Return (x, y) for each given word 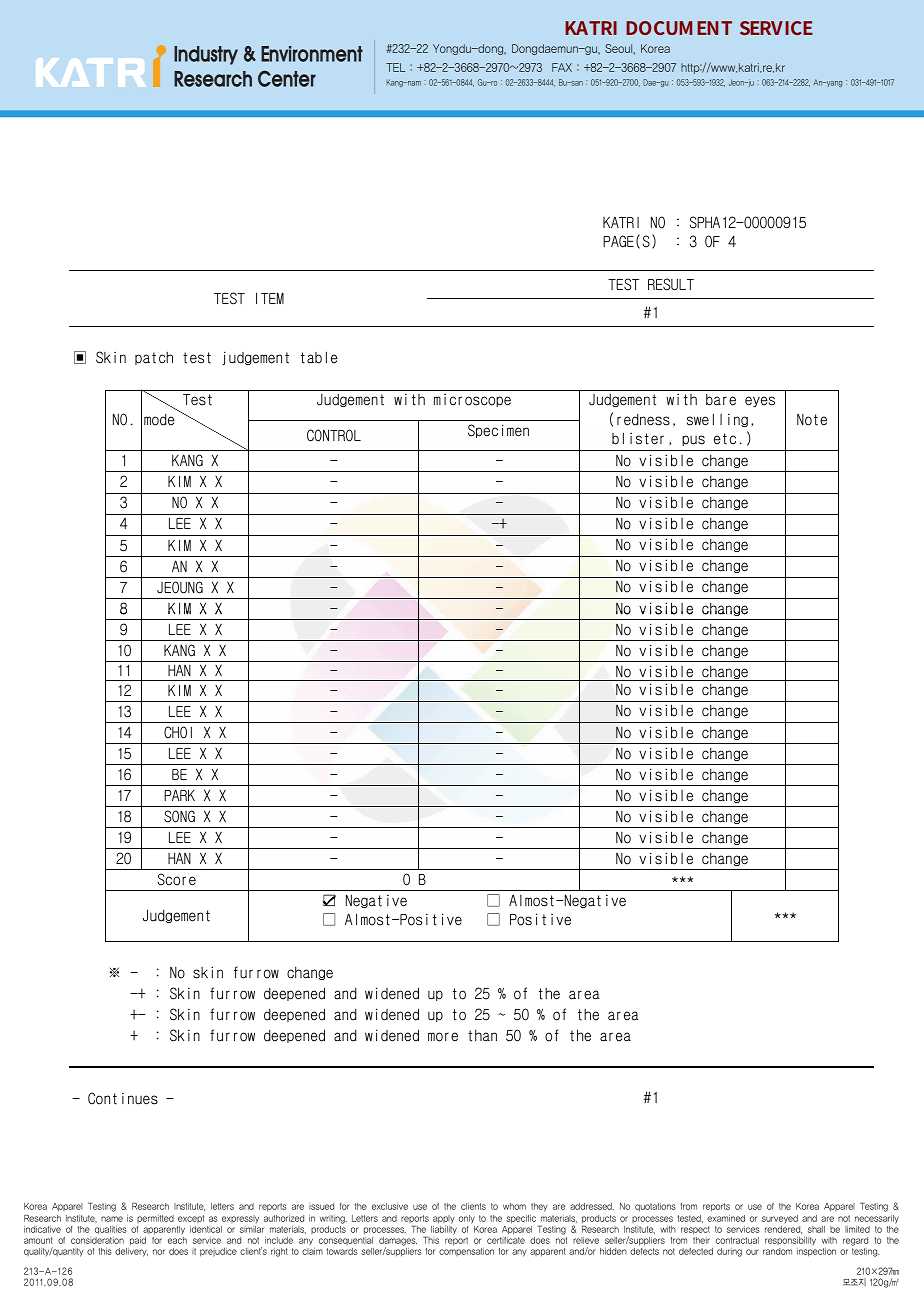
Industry (206, 55)
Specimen (498, 431)
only (467, 1219)
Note (812, 420)
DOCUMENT (679, 28)
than (482, 1035)
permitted (155, 1219)
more (443, 1037)
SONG (179, 816)
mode (159, 420)
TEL (395, 67)
